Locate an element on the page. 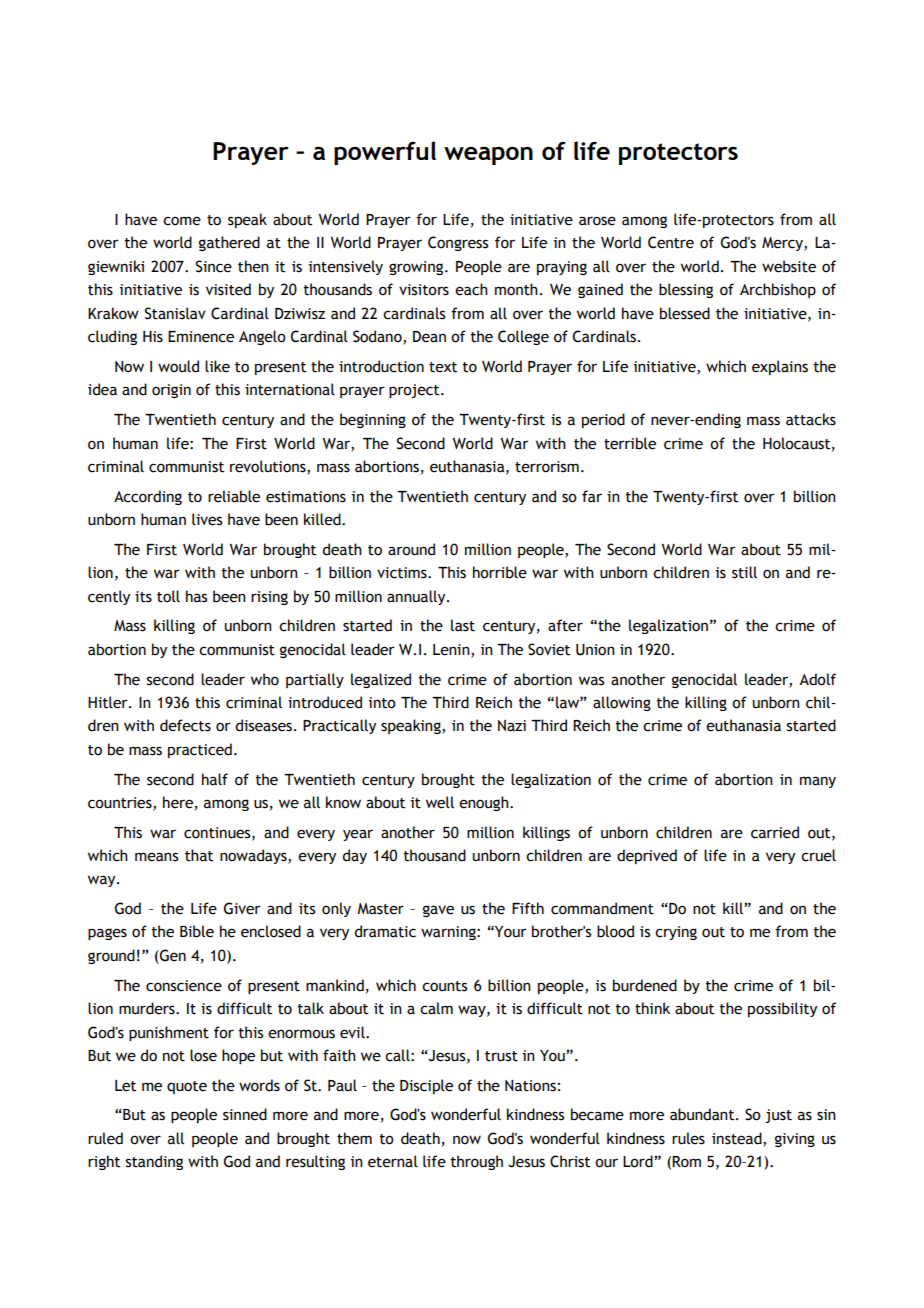  who is located at coordinates (265, 679).
